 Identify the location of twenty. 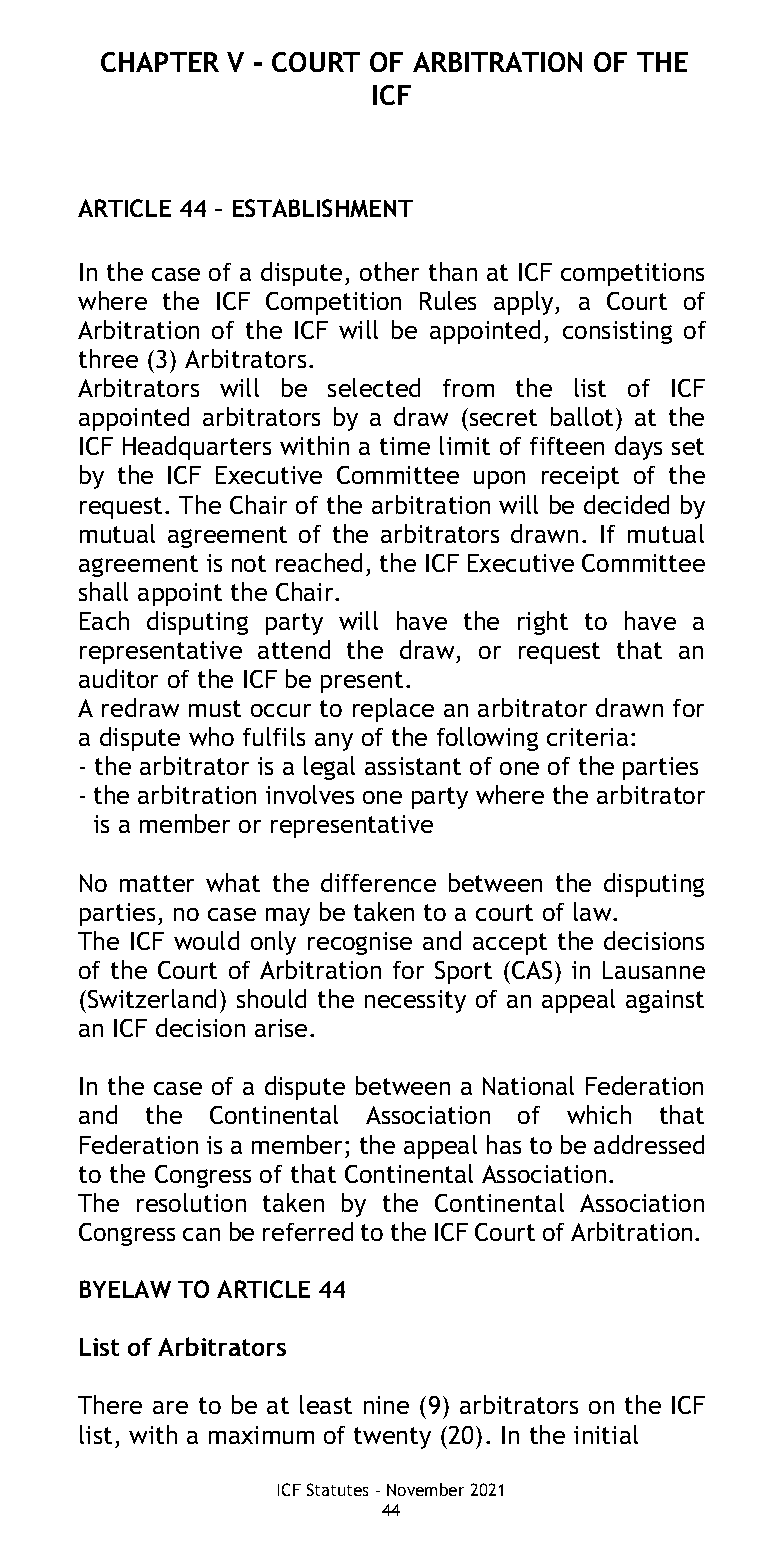
(392, 1438).
